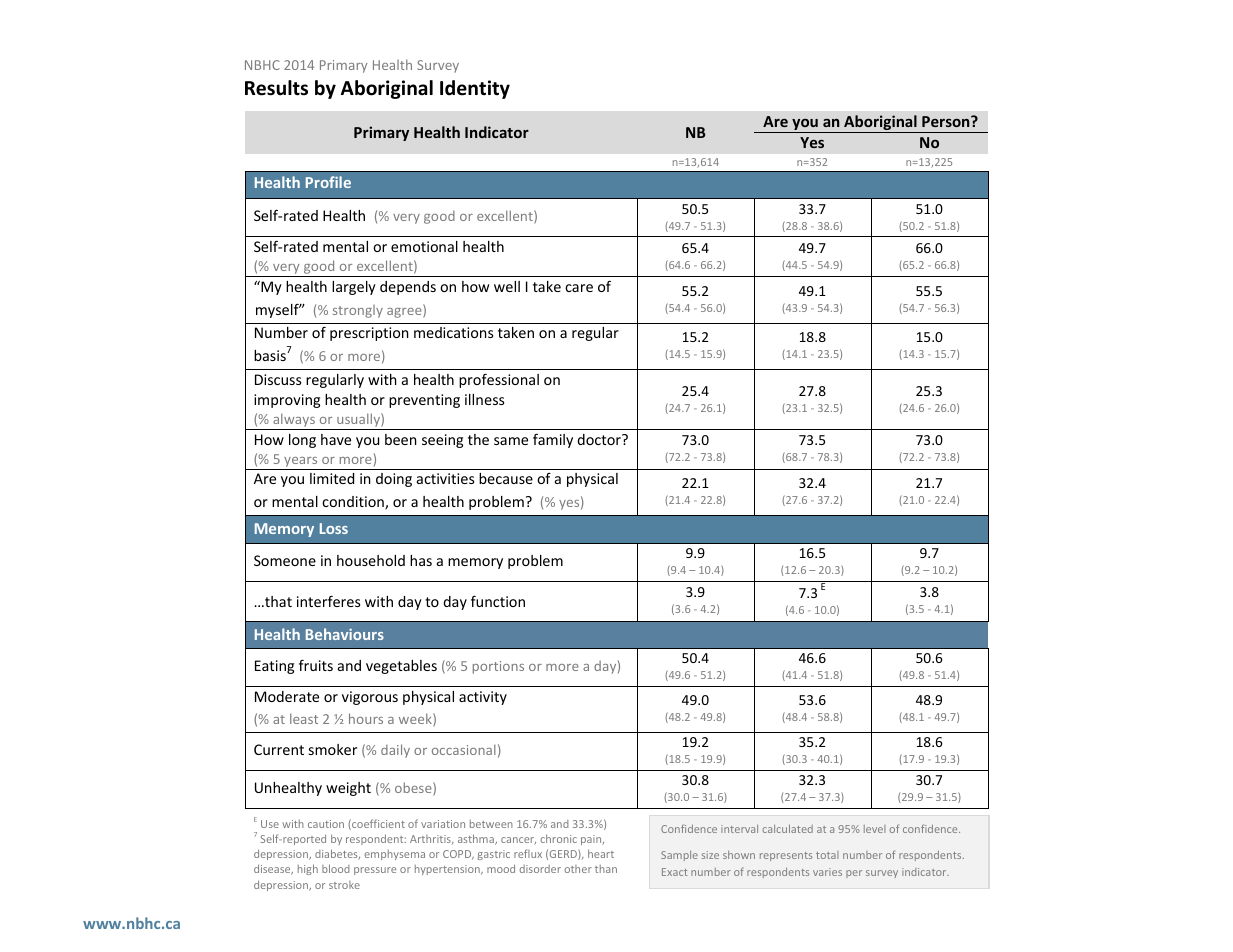 Image resolution: width=1233 pixels, height=952 pixels. Describe the element at coordinates (276, 88) in the screenshot. I see `Results` at that location.
